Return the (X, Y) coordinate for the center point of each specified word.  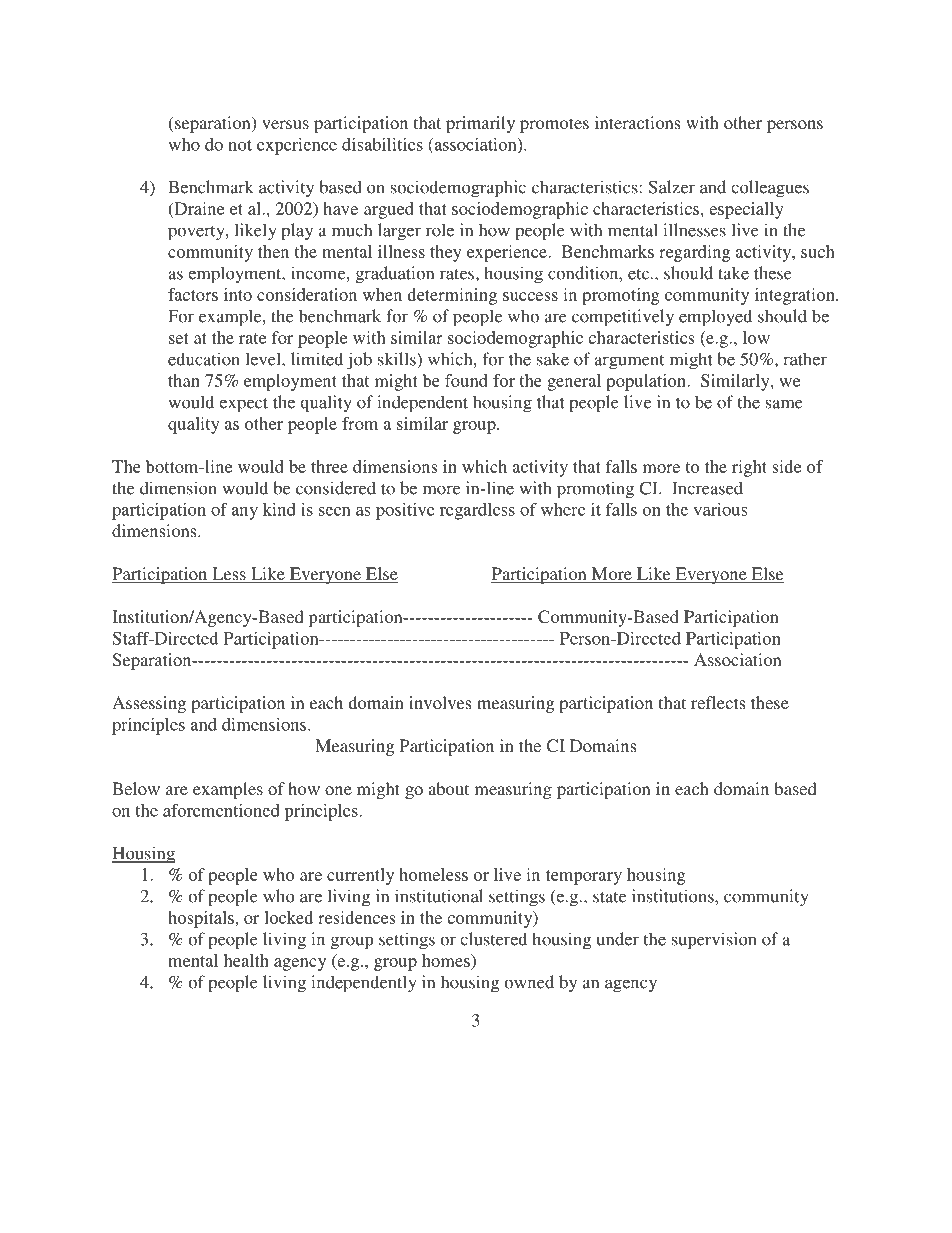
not (240, 145)
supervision (714, 941)
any (244, 513)
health (246, 960)
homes (447, 960)
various (720, 509)
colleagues (770, 189)
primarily (480, 124)
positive (405, 511)
